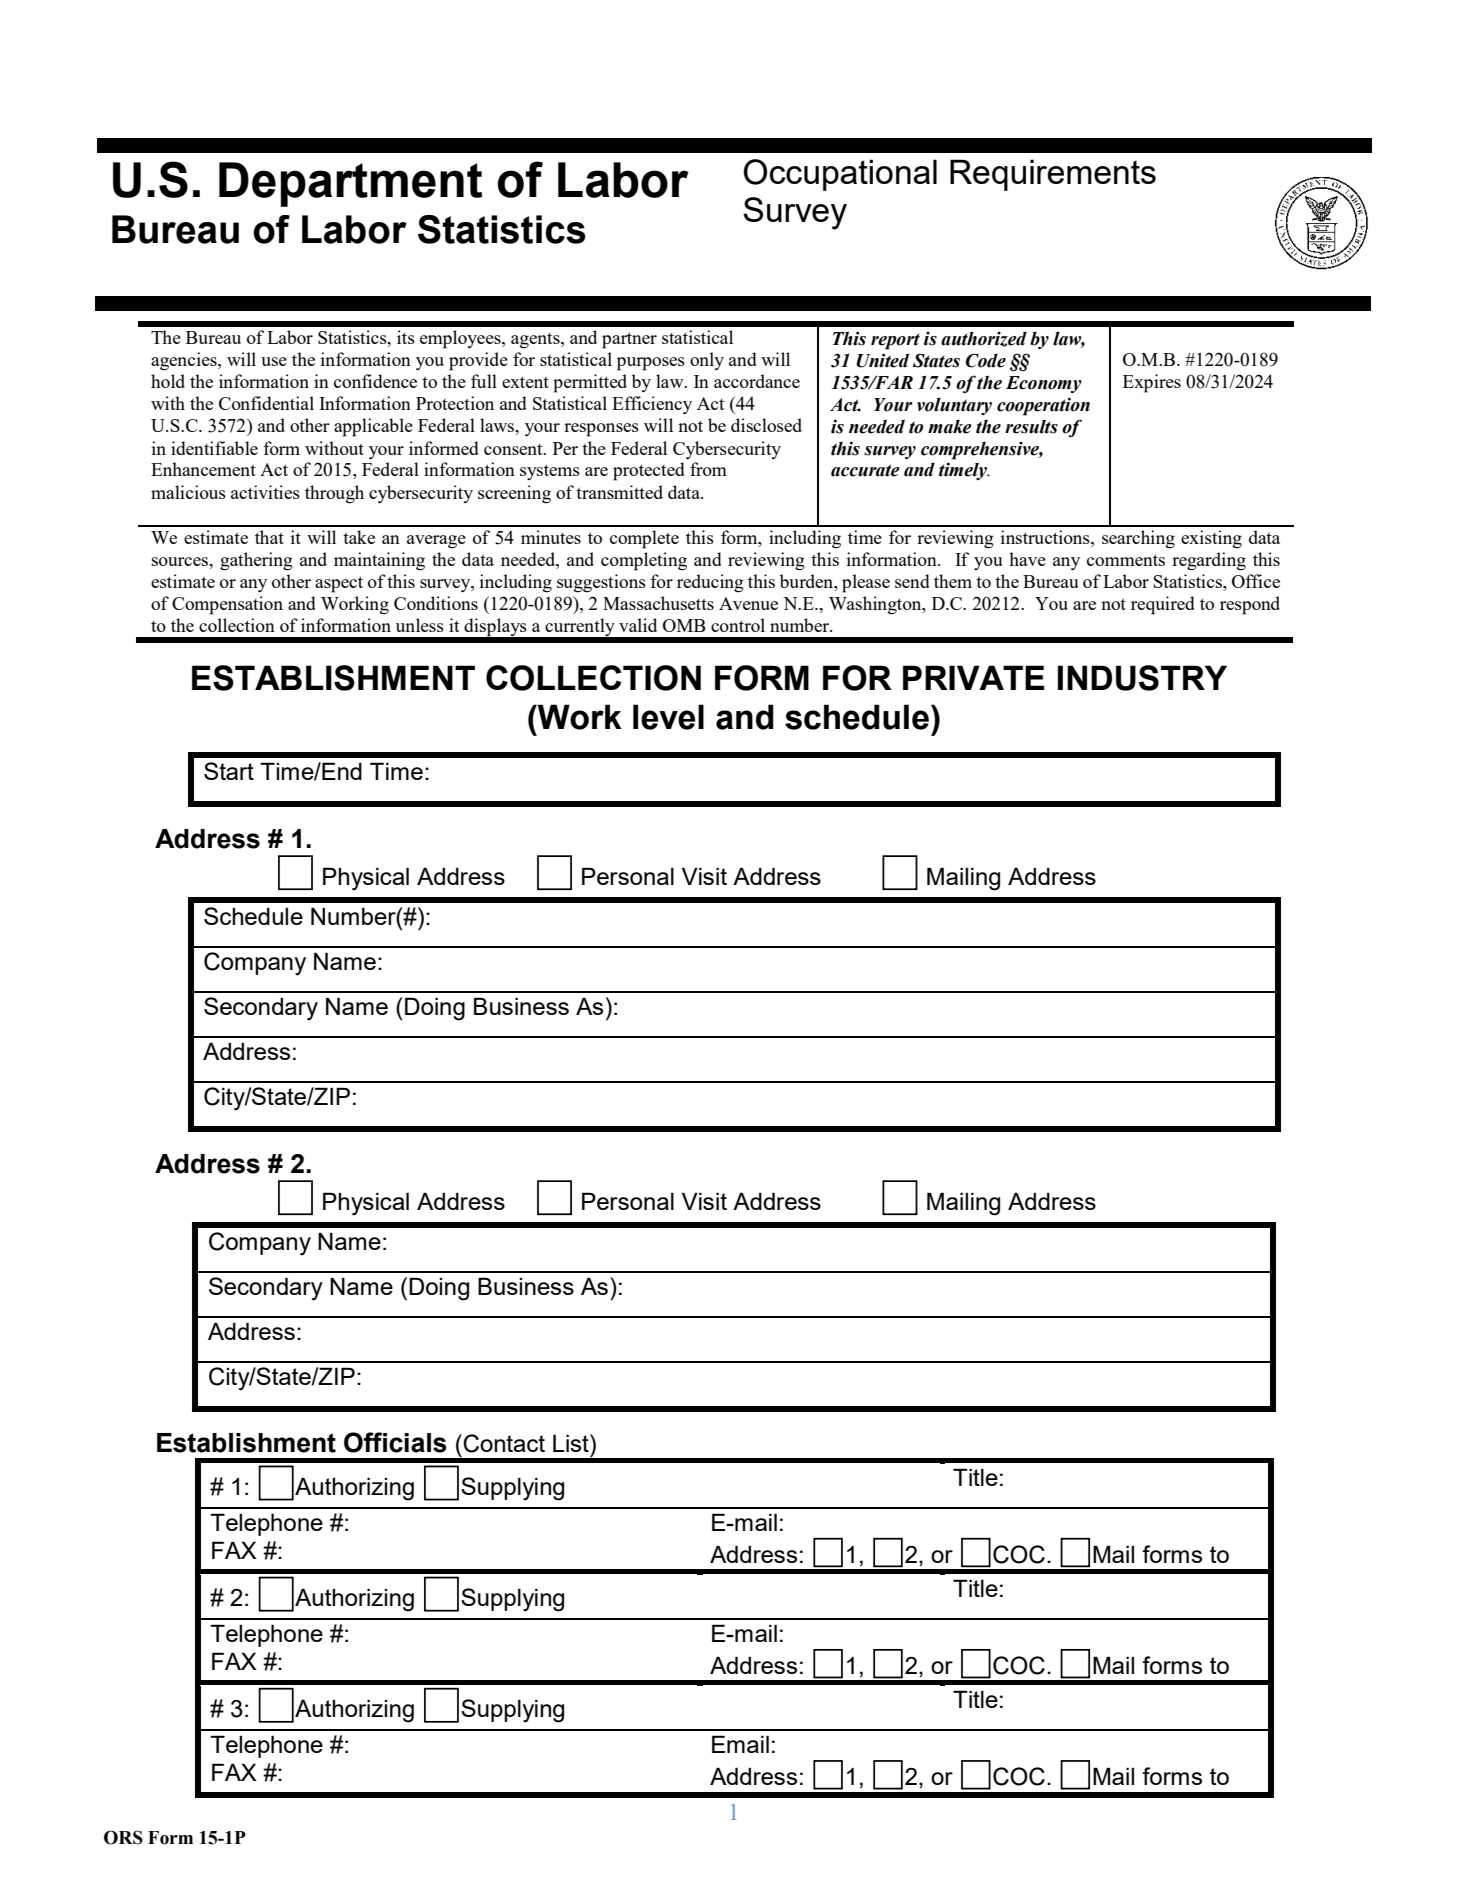  I want to click on Officials, so click(395, 1442).
